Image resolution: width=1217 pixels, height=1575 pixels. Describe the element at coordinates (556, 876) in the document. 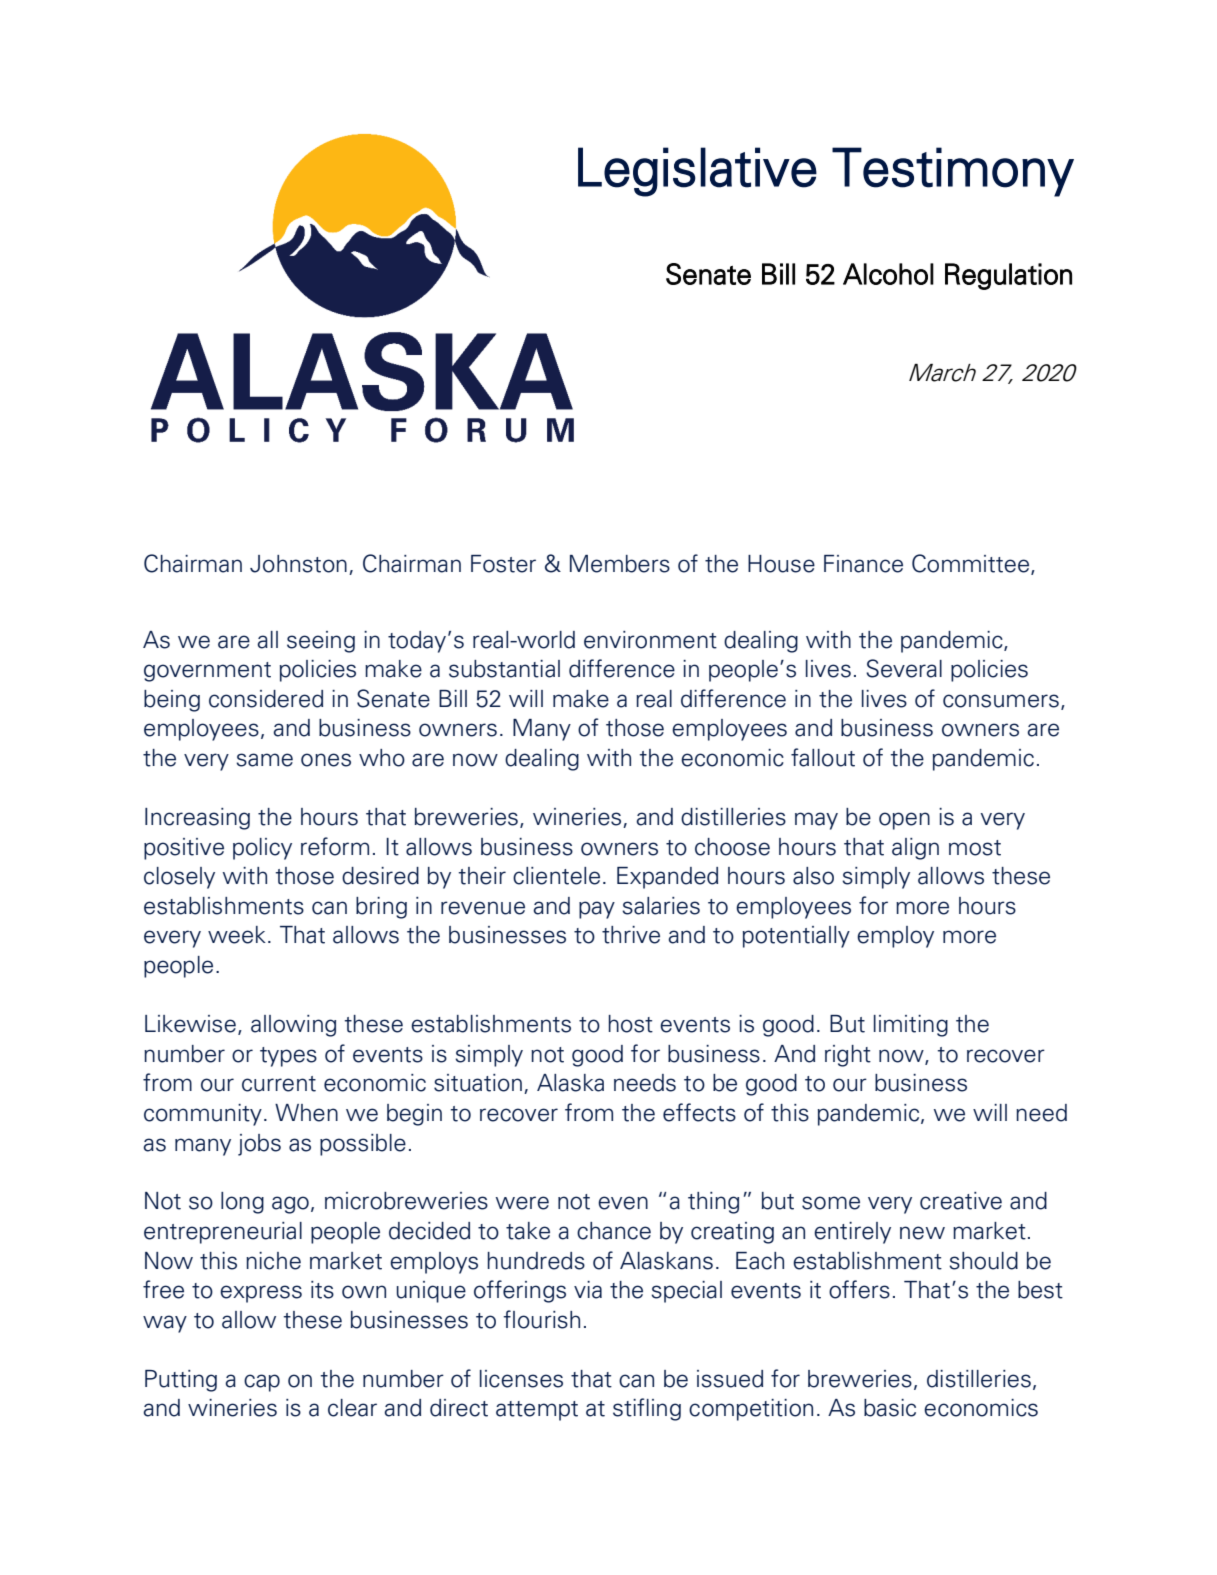

I see `clientele` at that location.
